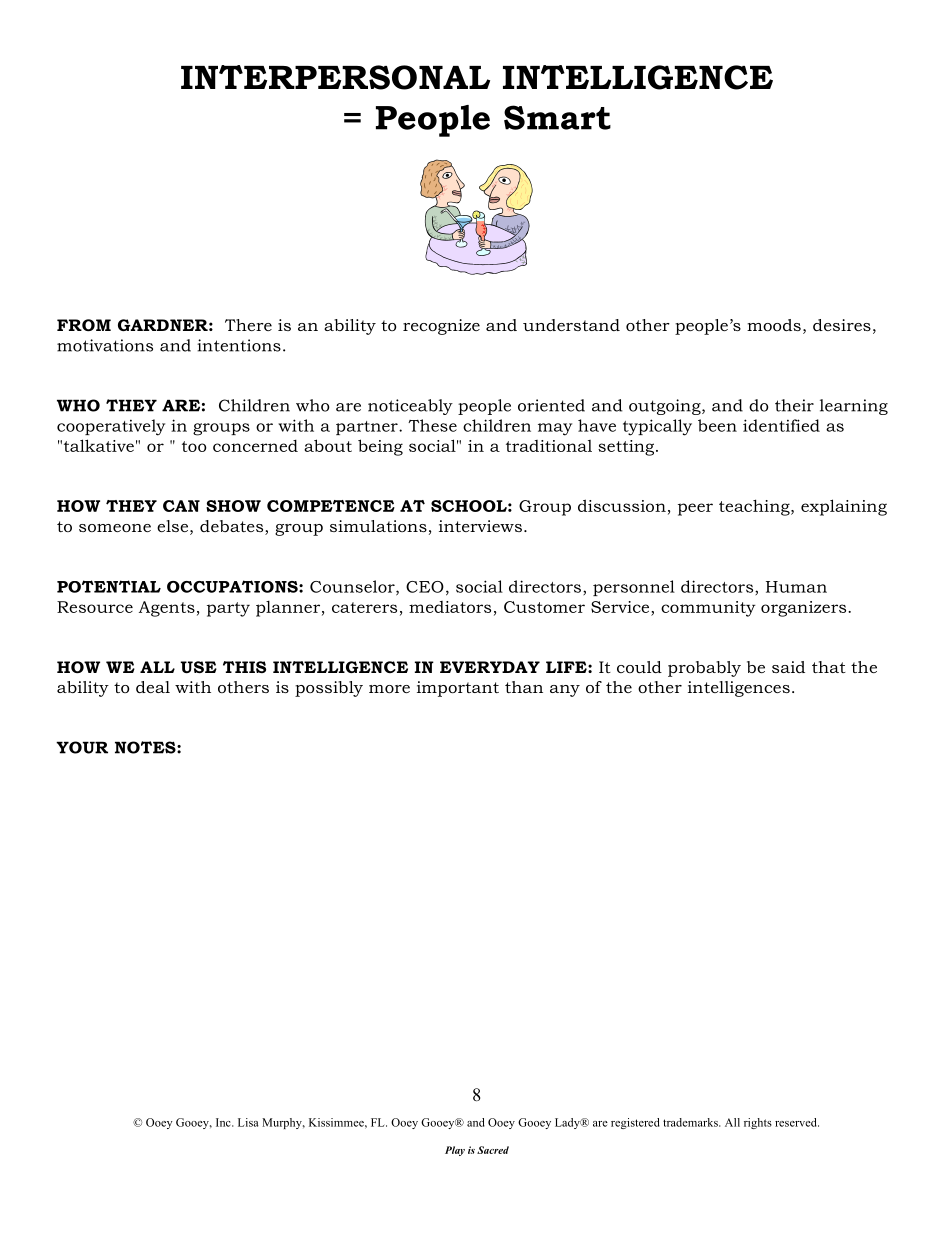  Describe the element at coordinates (248, 1122) in the screenshot. I see `Lisa` at that location.
